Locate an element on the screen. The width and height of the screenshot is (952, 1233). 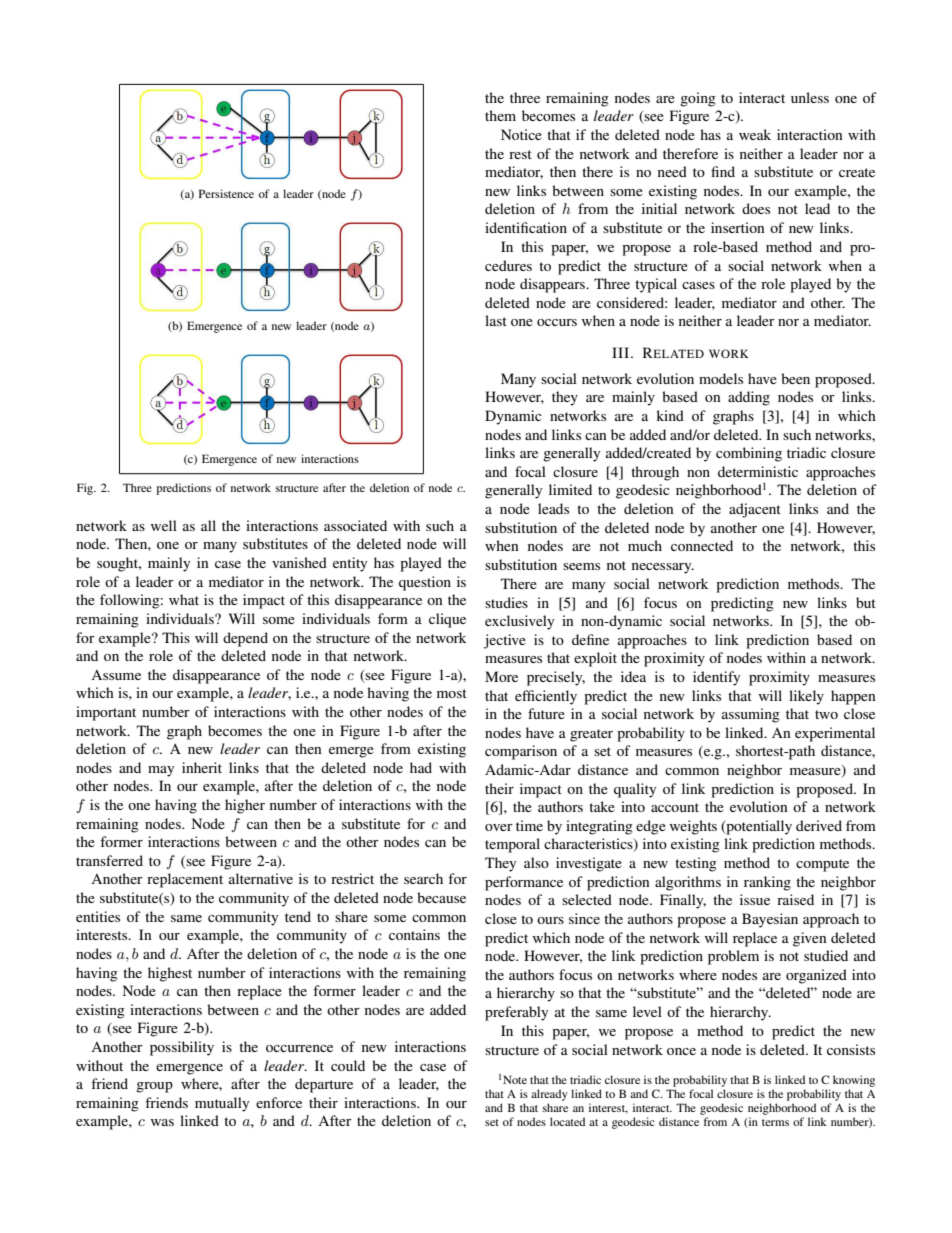
most is located at coordinates (452, 693).
